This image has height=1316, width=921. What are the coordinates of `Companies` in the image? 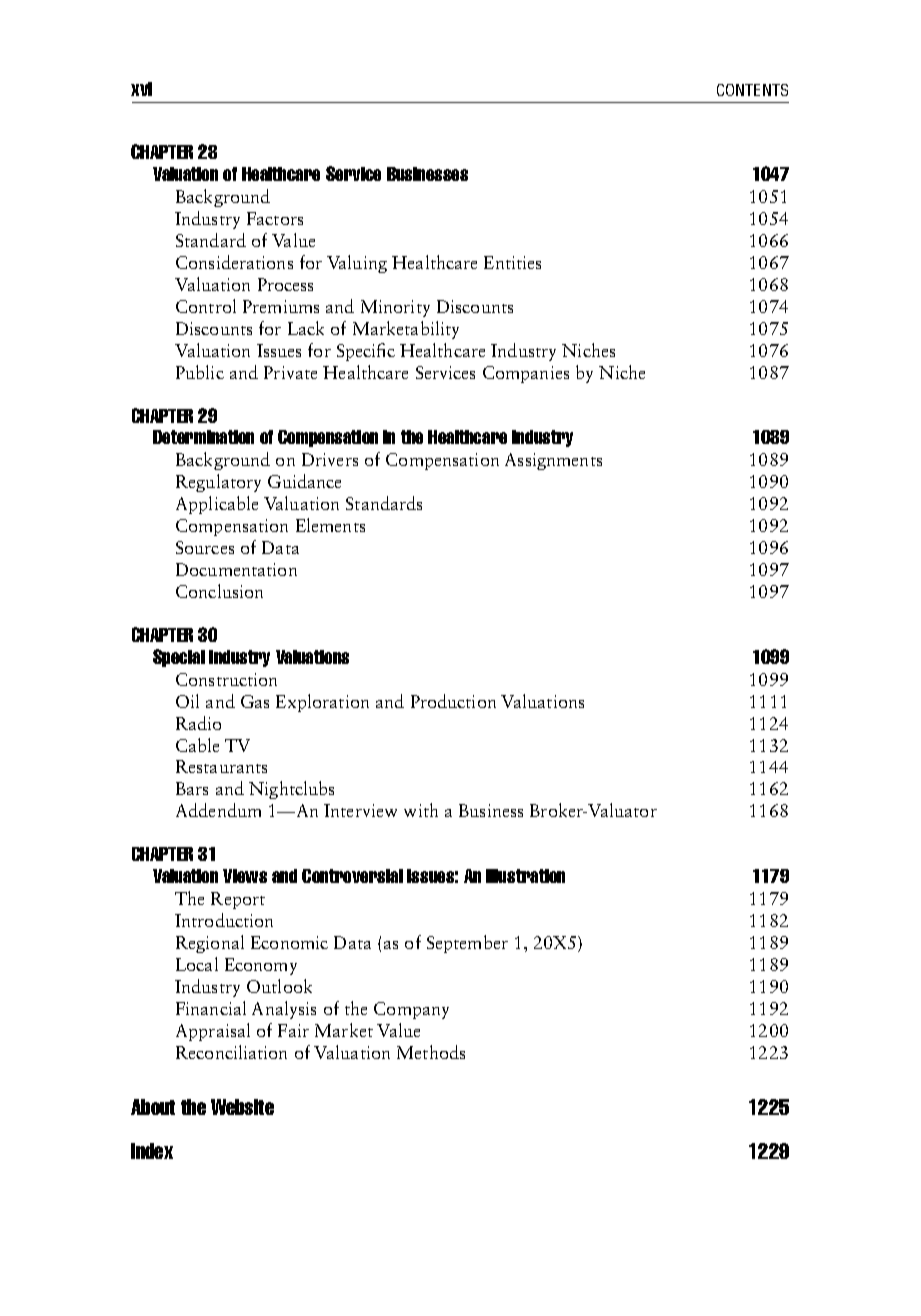 It's located at (526, 374).
